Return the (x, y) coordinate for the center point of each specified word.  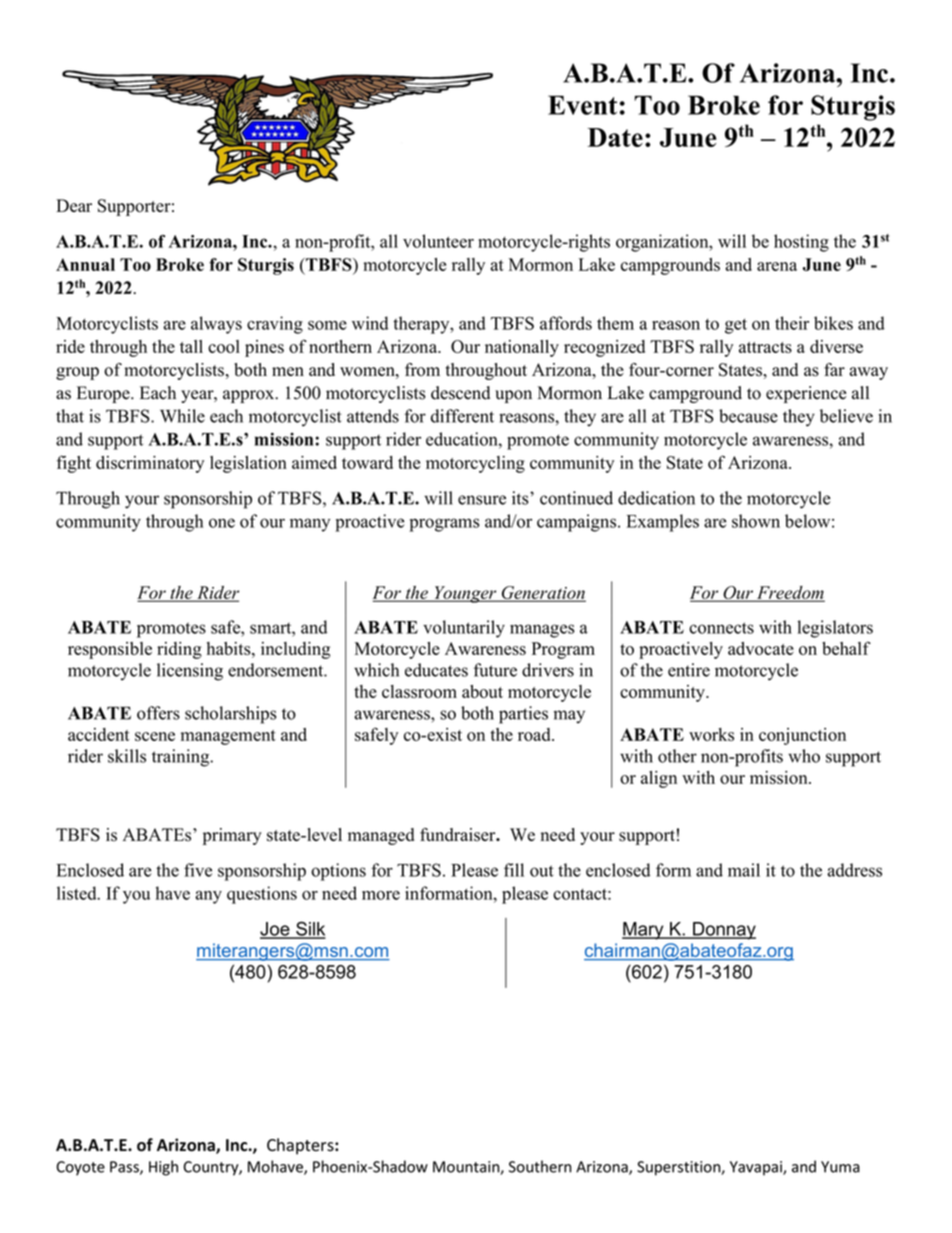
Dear (74, 205)
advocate (761, 648)
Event (582, 105)
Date (615, 137)
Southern (540, 1166)
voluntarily (464, 629)
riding (179, 650)
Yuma (840, 1167)
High (163, 1168)
